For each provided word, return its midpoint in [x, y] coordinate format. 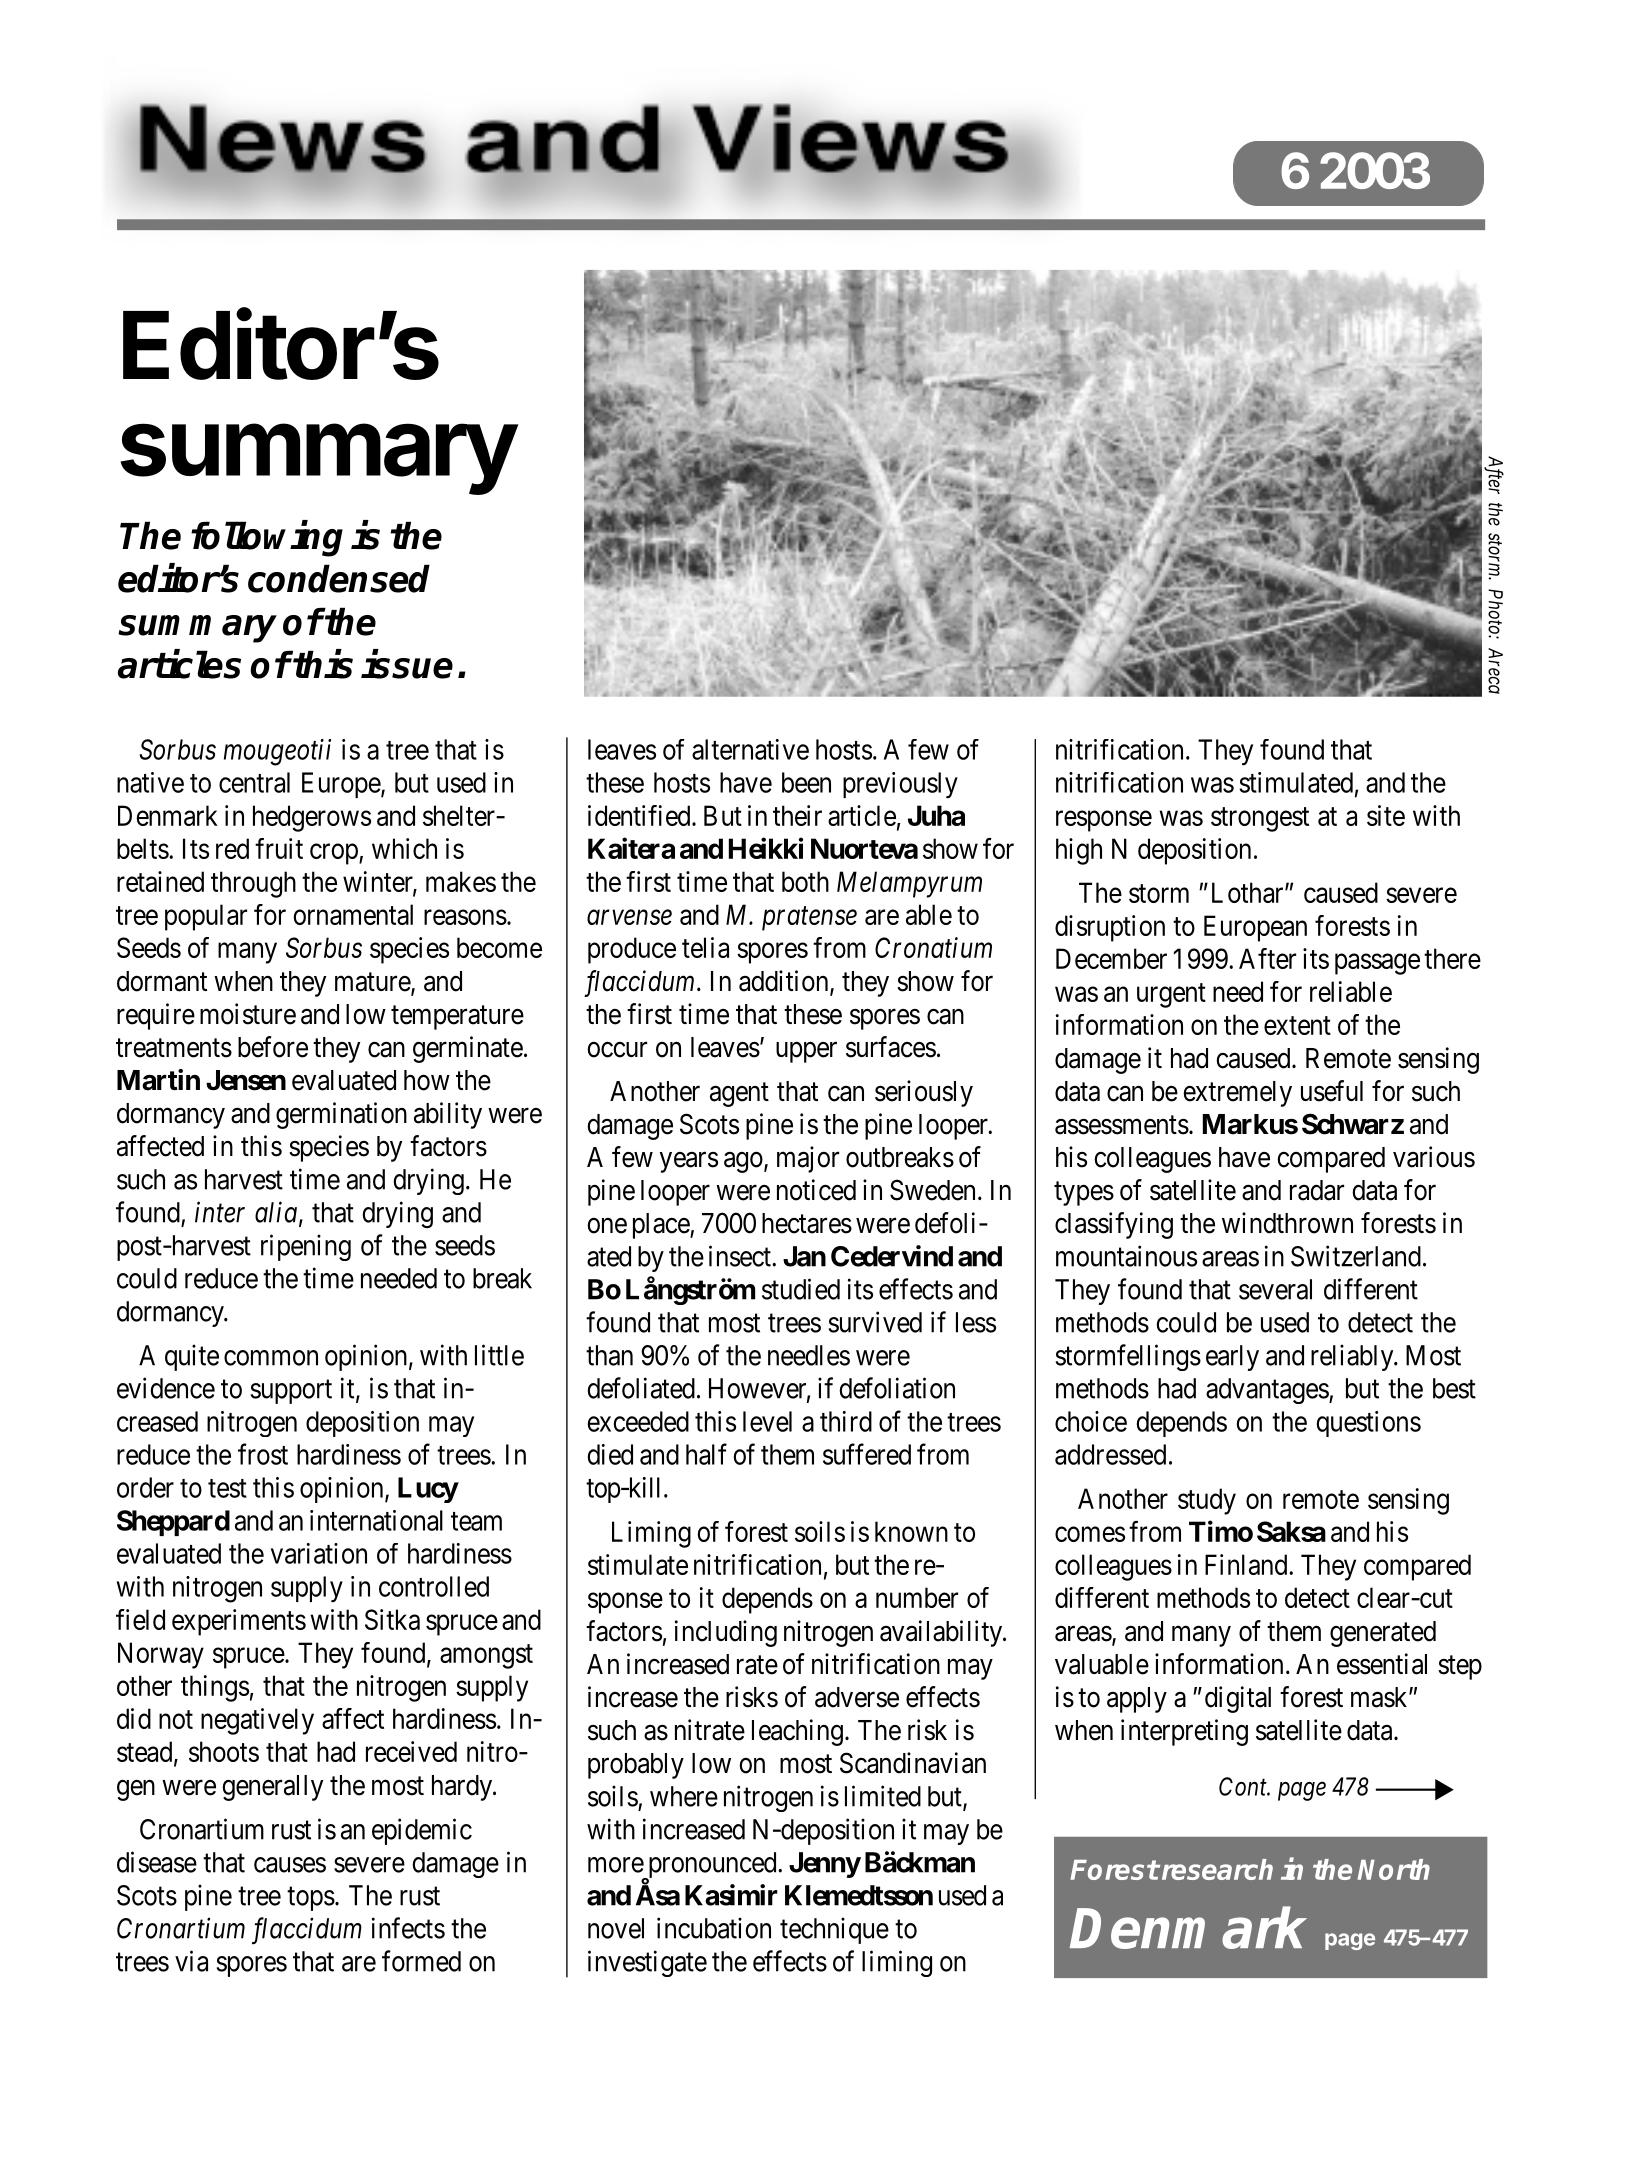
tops [311, 1899]
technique [834, 1930]
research [1216, 1869]
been [806, 782]
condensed [339, 578]
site [1386, 815]
